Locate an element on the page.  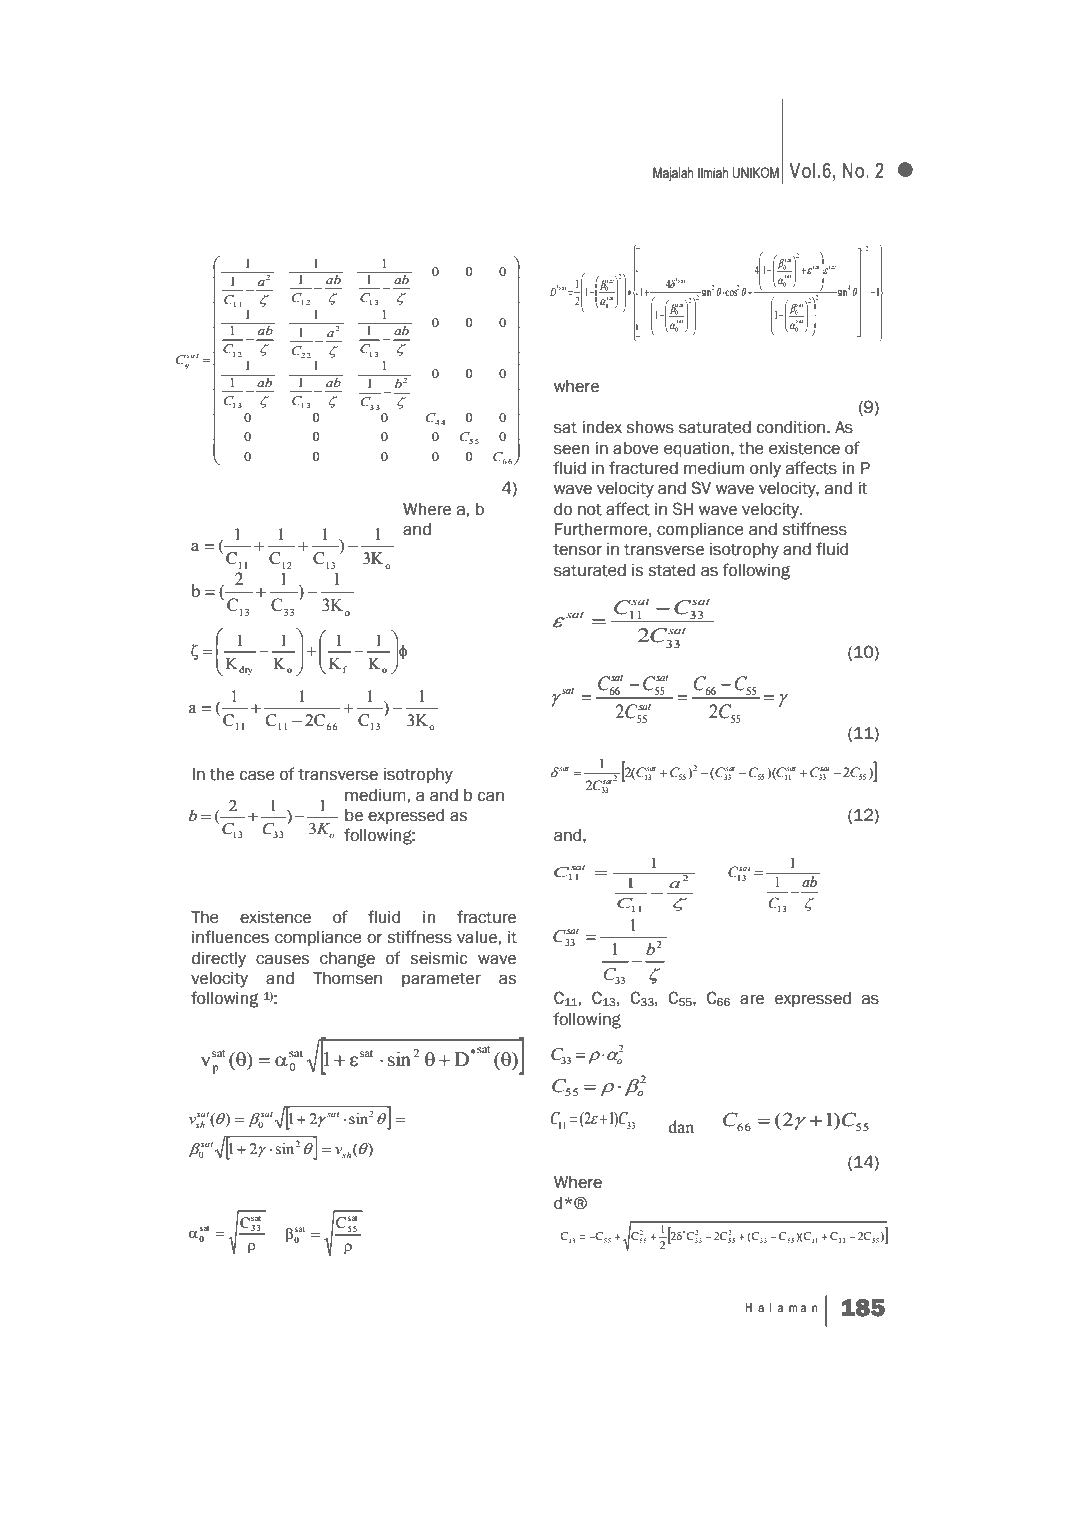
stated is located at coordinates (671, 570).
